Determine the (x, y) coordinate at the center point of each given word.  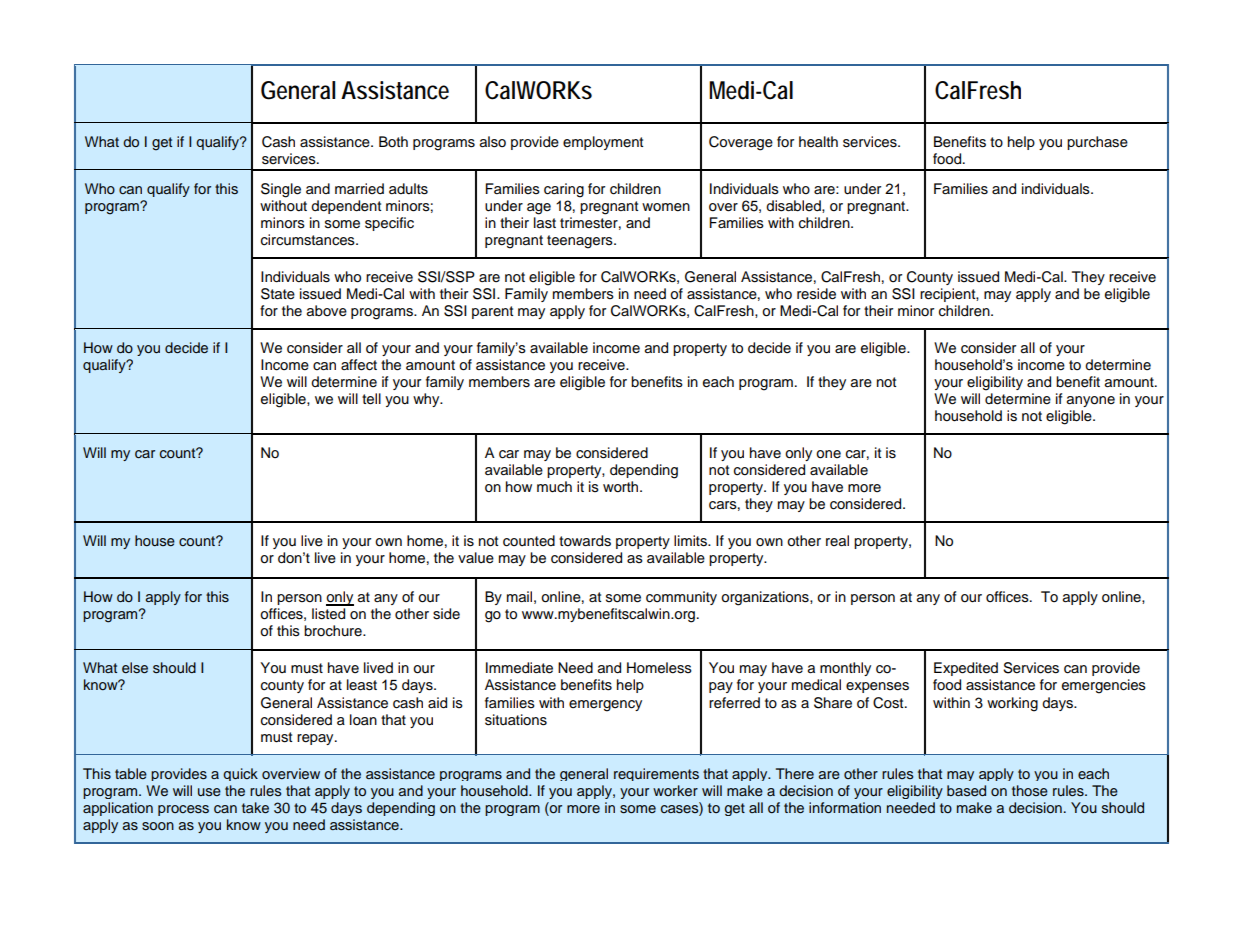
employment (603, 143)
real (837, 541)
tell (371, 399)
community (681, 598)
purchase (1097, 143)
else (135, 668)
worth (622, 487)
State (278, 294)
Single (281, 190)
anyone (1091, 401)
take (255, 807)
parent (492, 312)
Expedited (966, 669)
